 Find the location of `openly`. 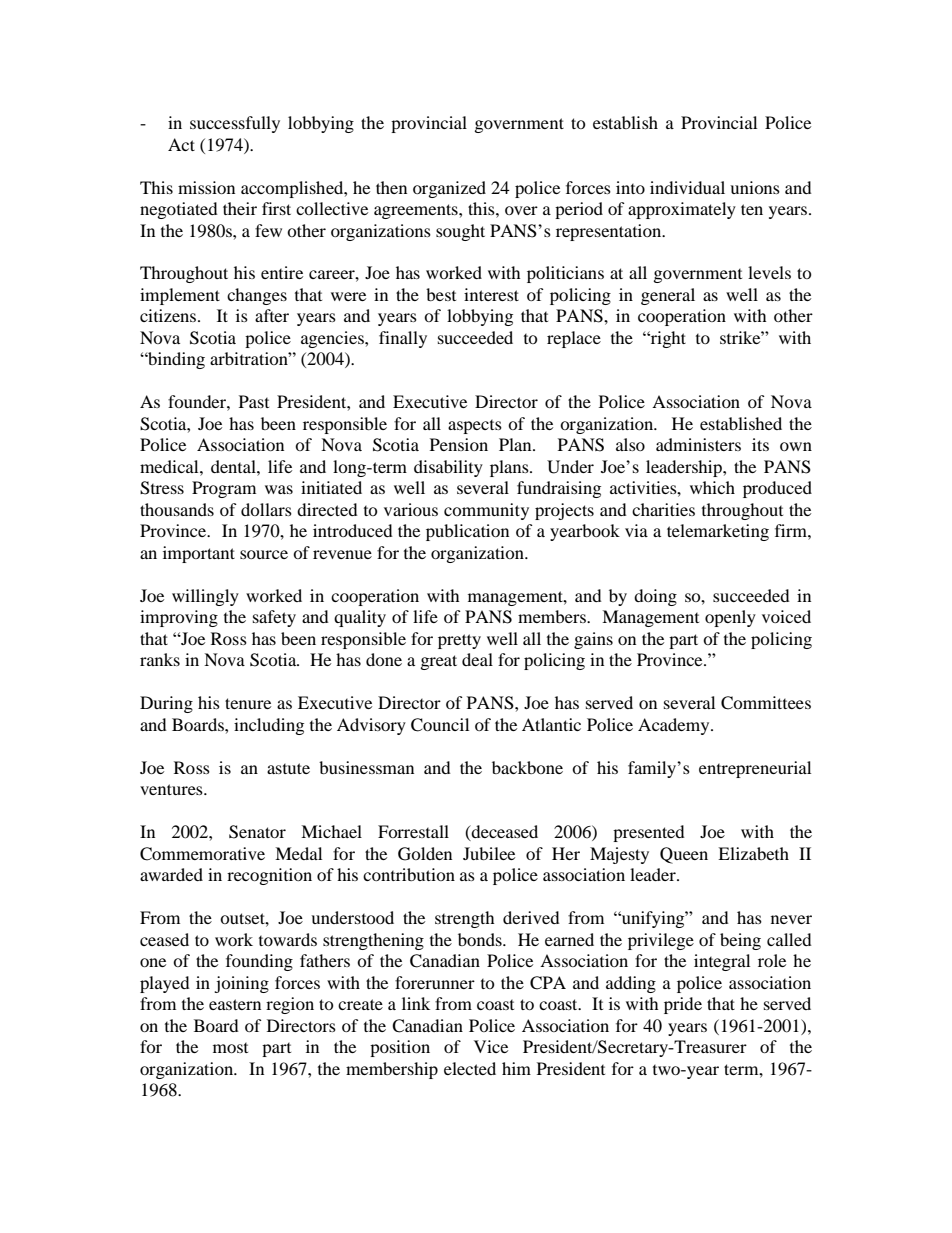

openly is located at coordinates (730, 618).
